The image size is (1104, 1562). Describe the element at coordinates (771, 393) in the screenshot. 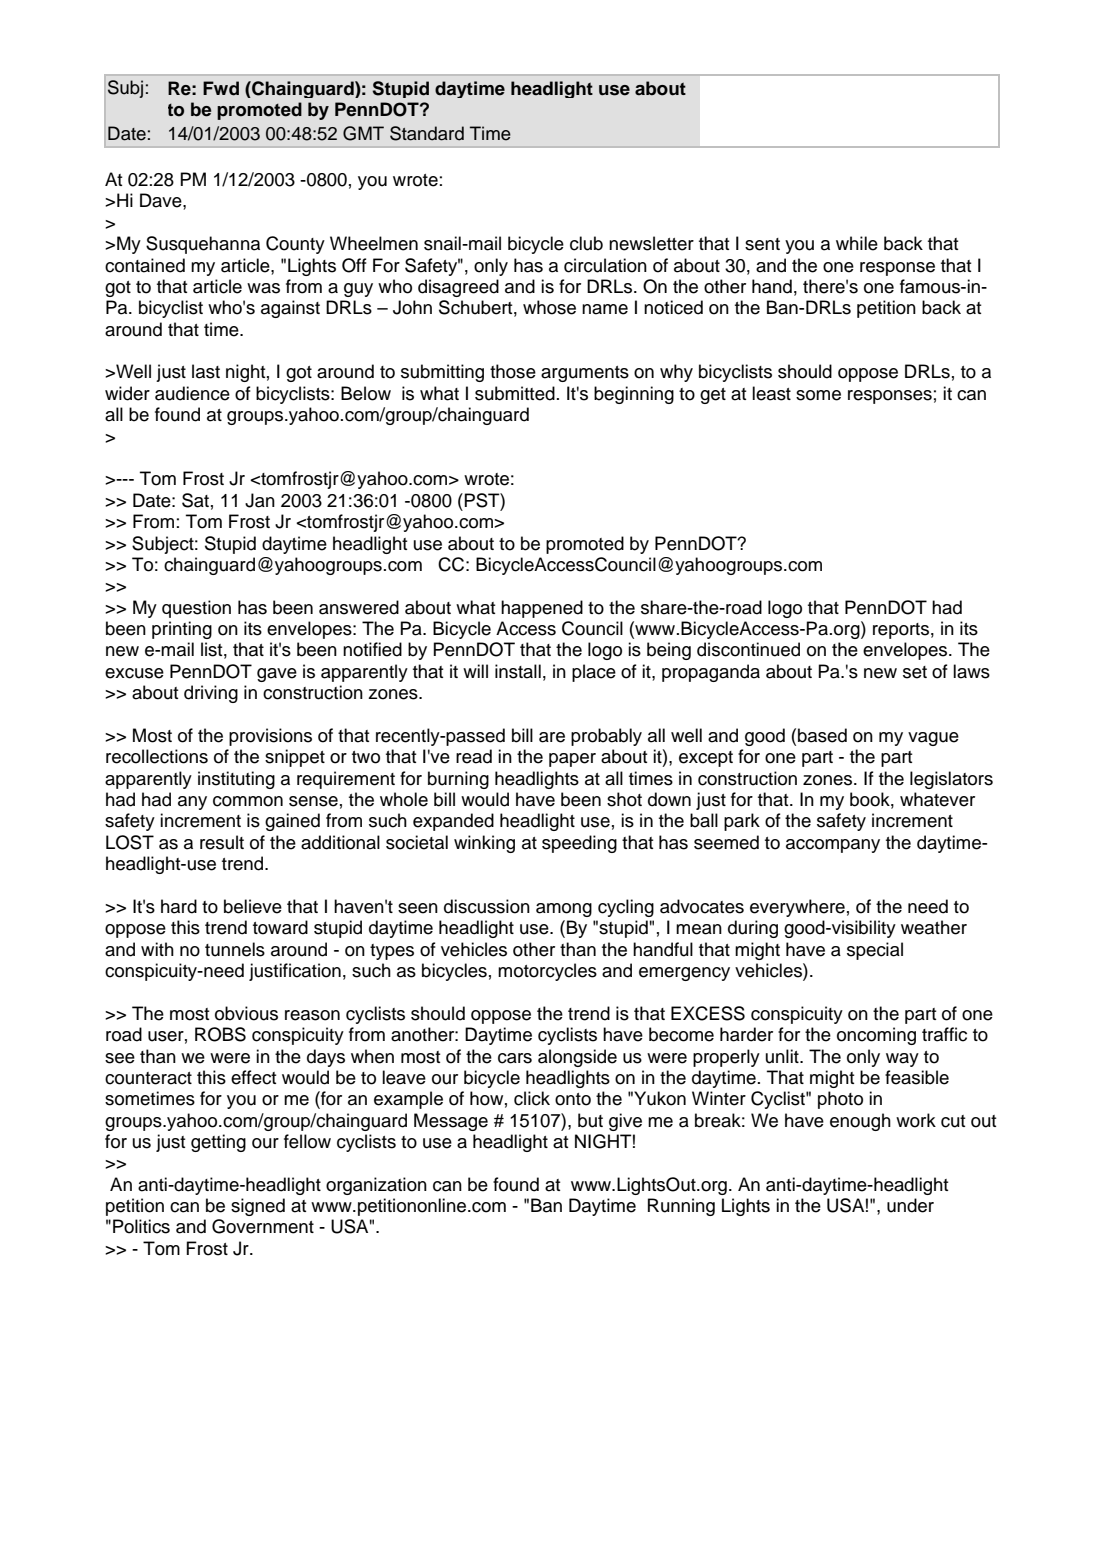

I see `least` at that location.
